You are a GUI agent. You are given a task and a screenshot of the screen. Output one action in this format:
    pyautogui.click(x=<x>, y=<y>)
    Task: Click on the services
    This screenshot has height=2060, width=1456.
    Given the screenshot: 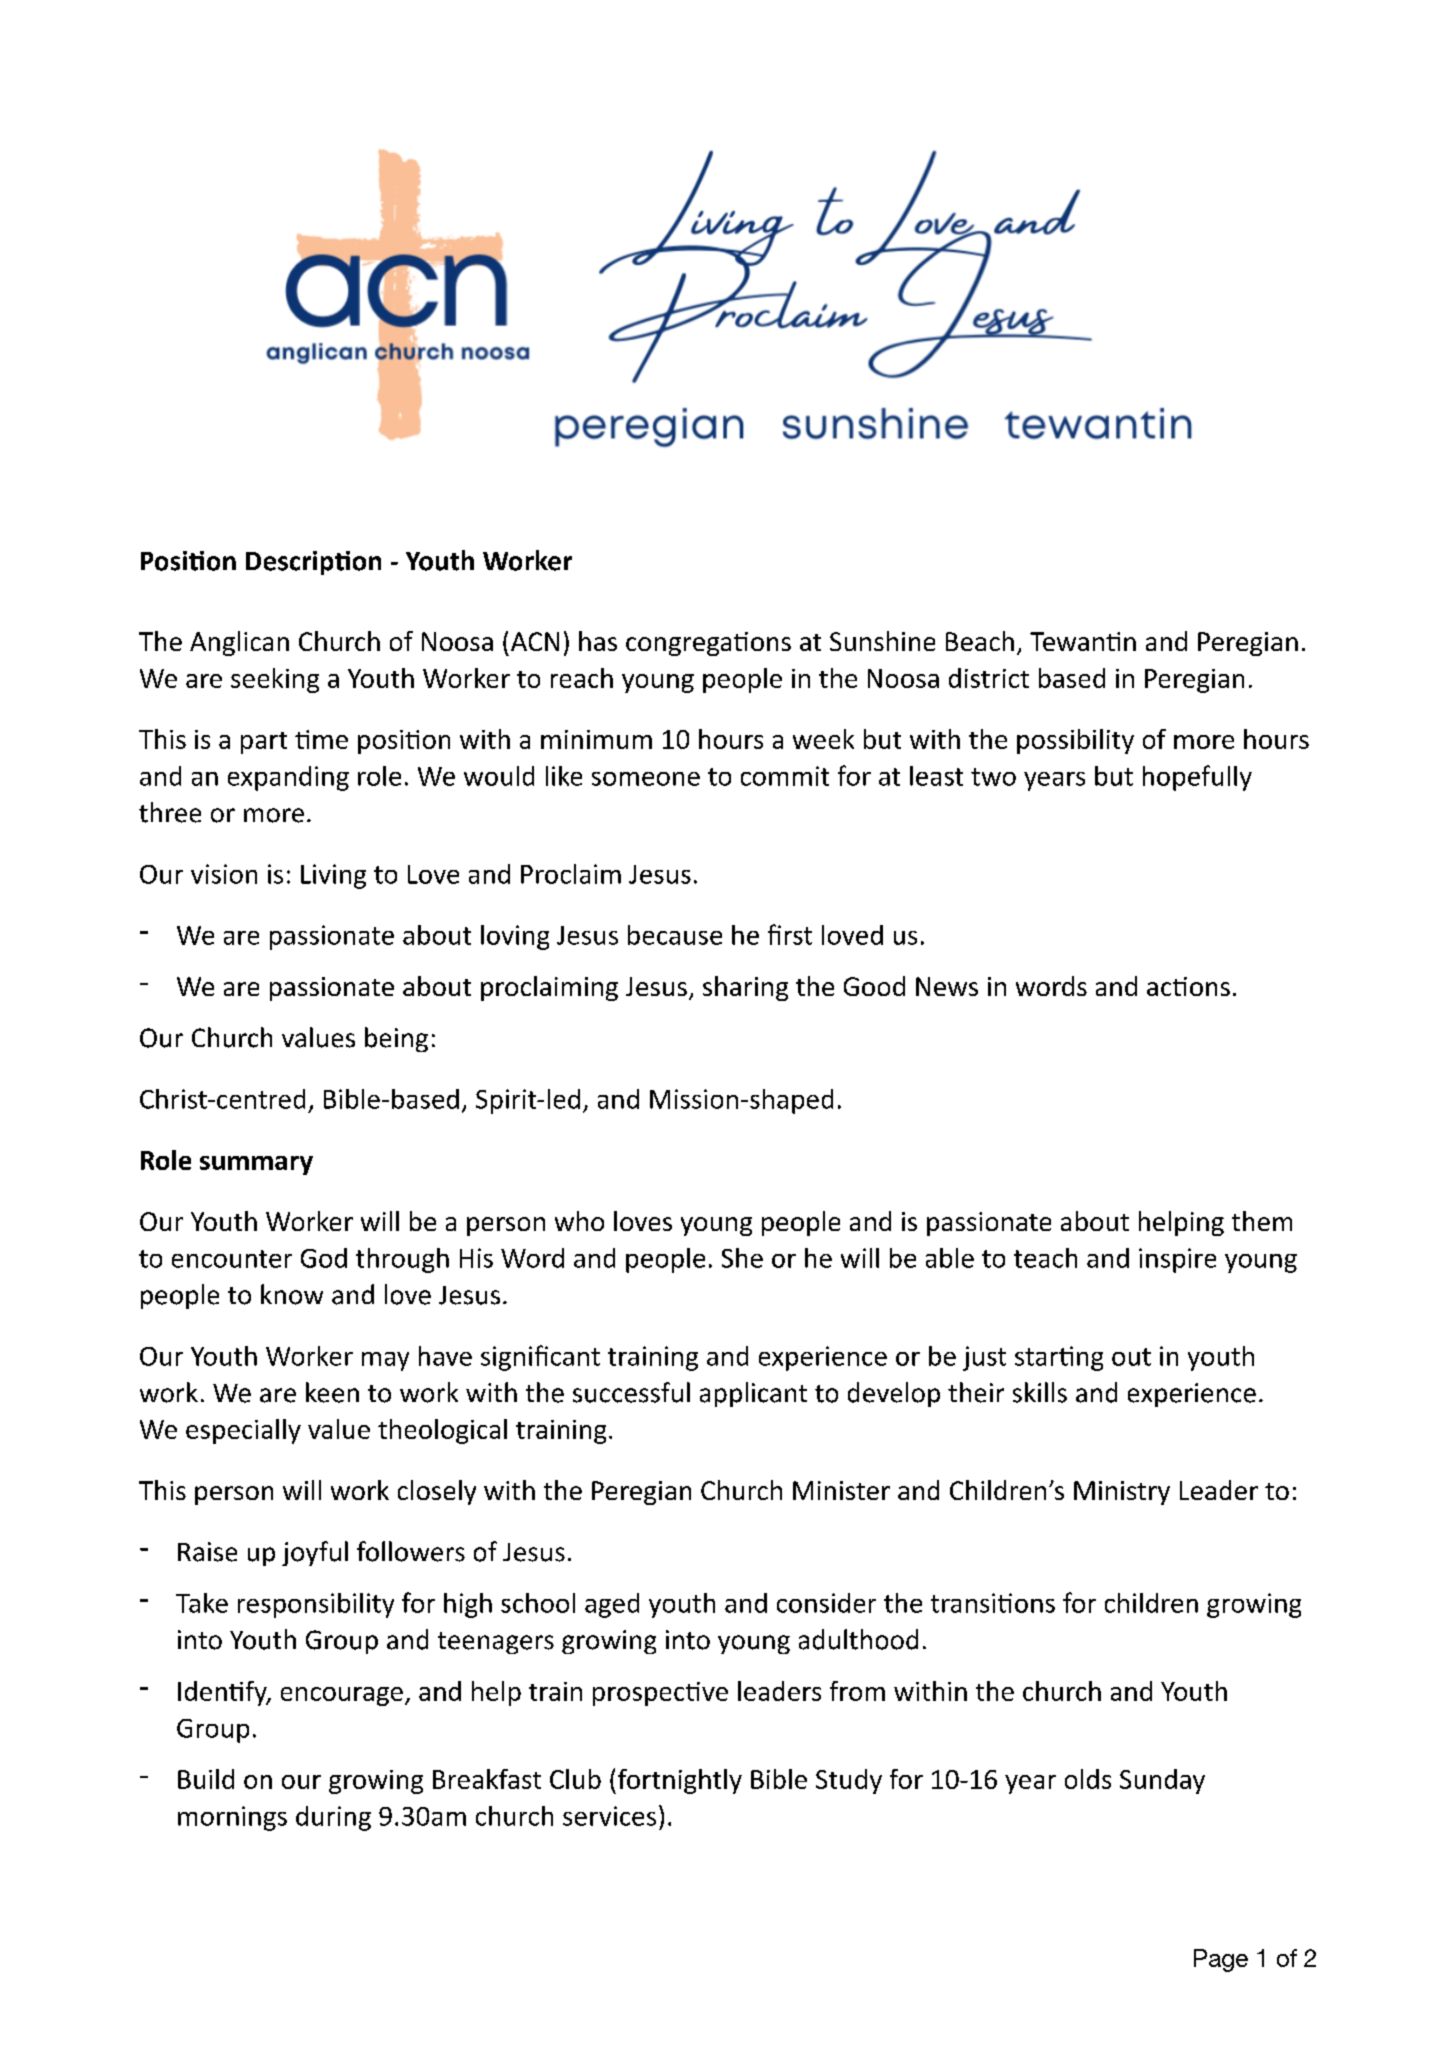 What is the action you would take?
    pyautogui.click(x=609, y=1816)
